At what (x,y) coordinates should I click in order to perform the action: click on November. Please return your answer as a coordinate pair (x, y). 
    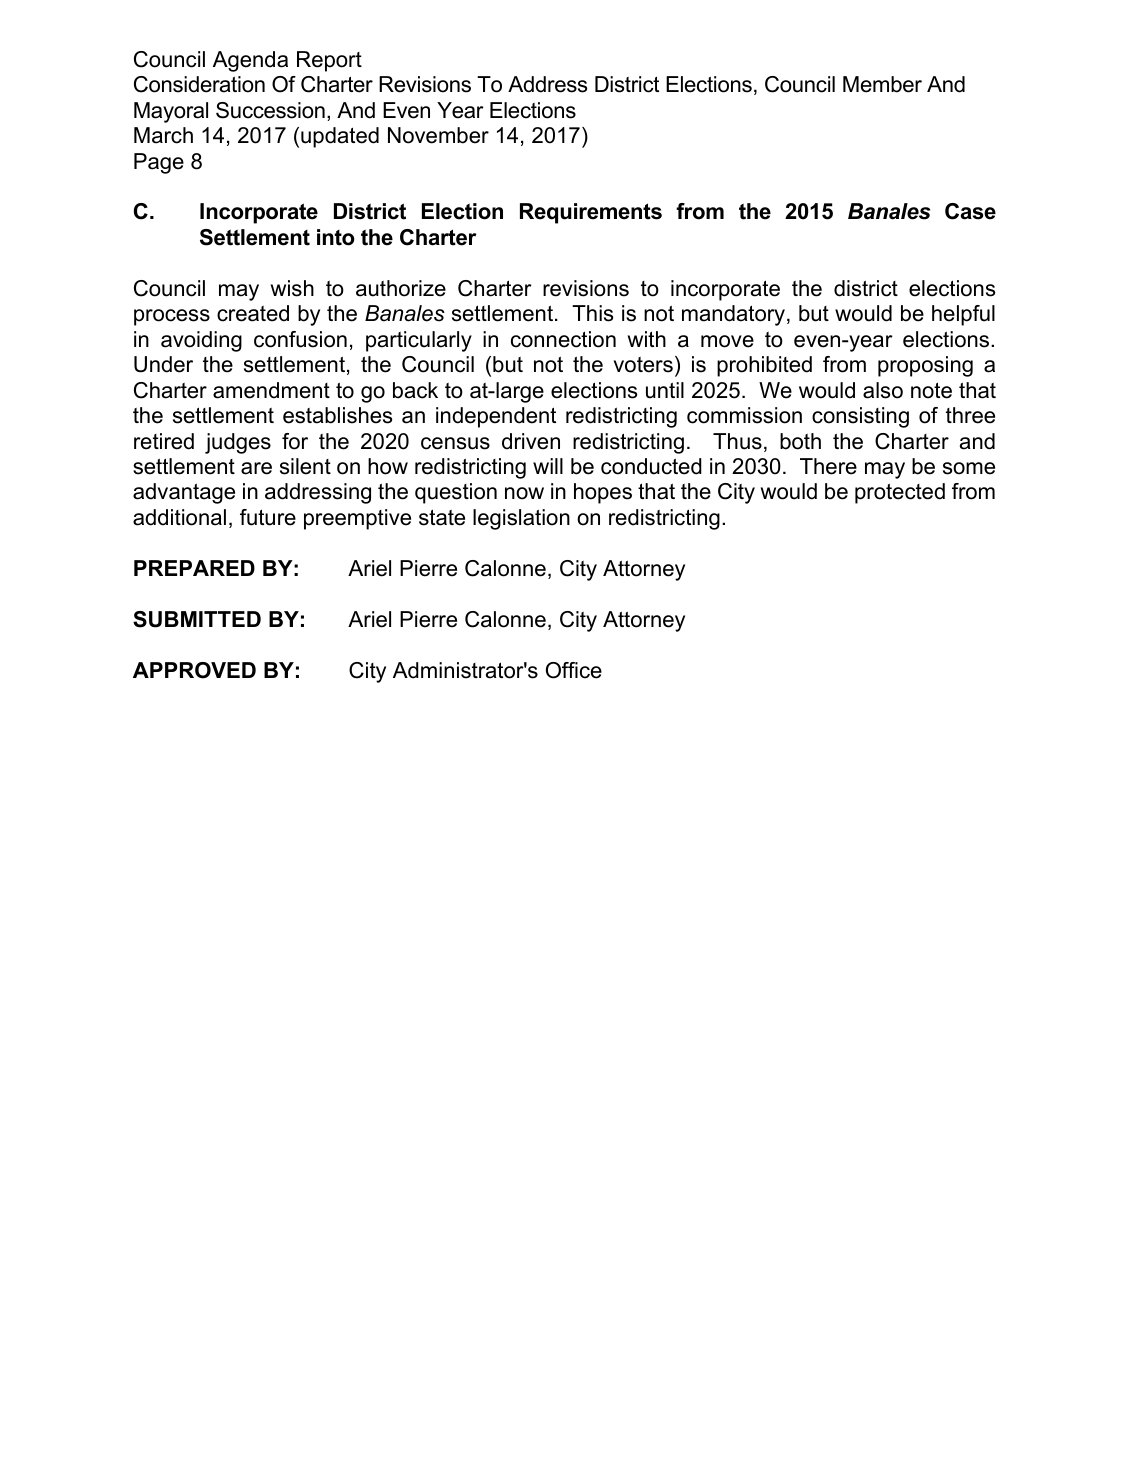
    Looking at the image, I should click on (438, 135).
